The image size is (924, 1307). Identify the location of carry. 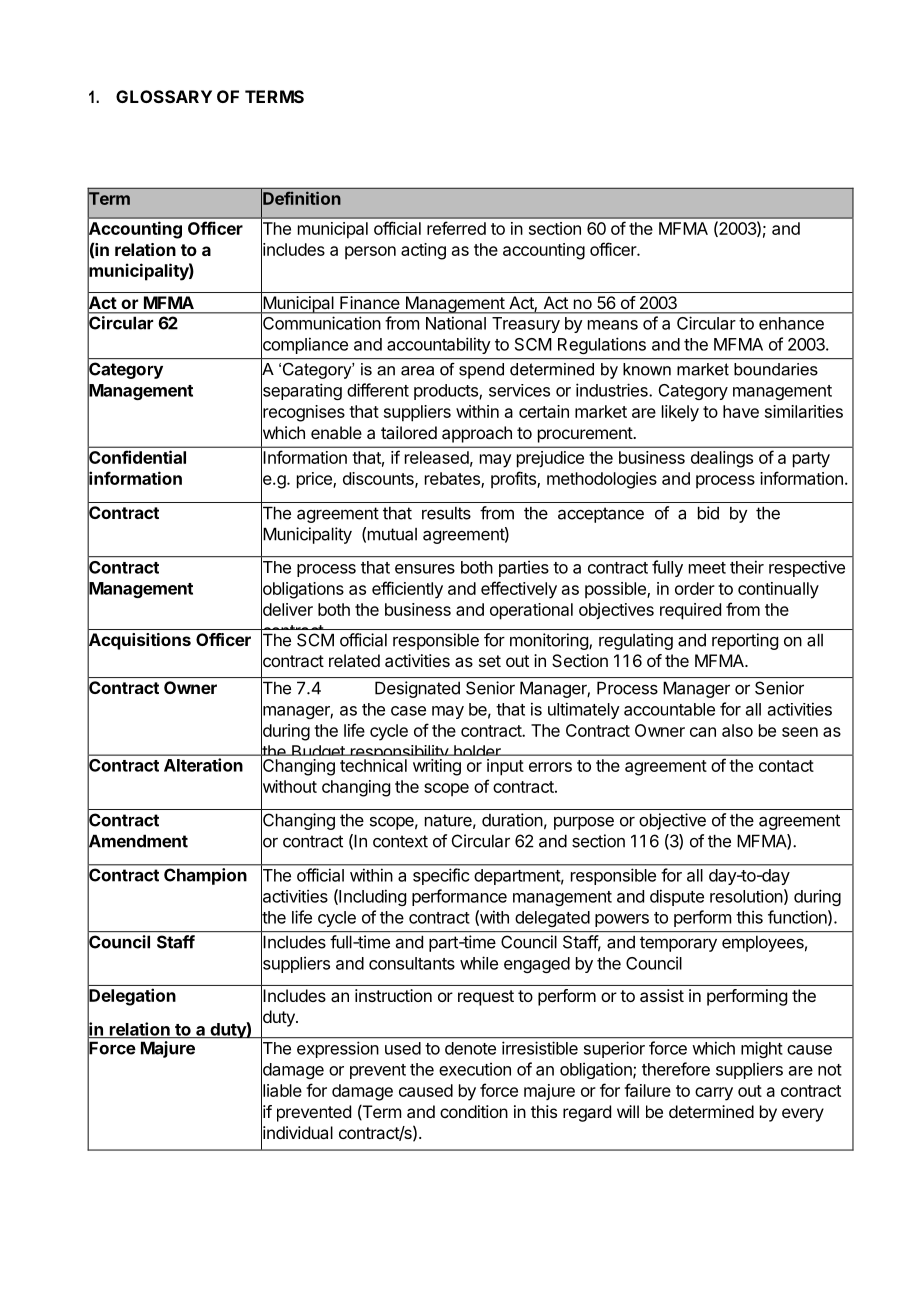
(714, 1094).
